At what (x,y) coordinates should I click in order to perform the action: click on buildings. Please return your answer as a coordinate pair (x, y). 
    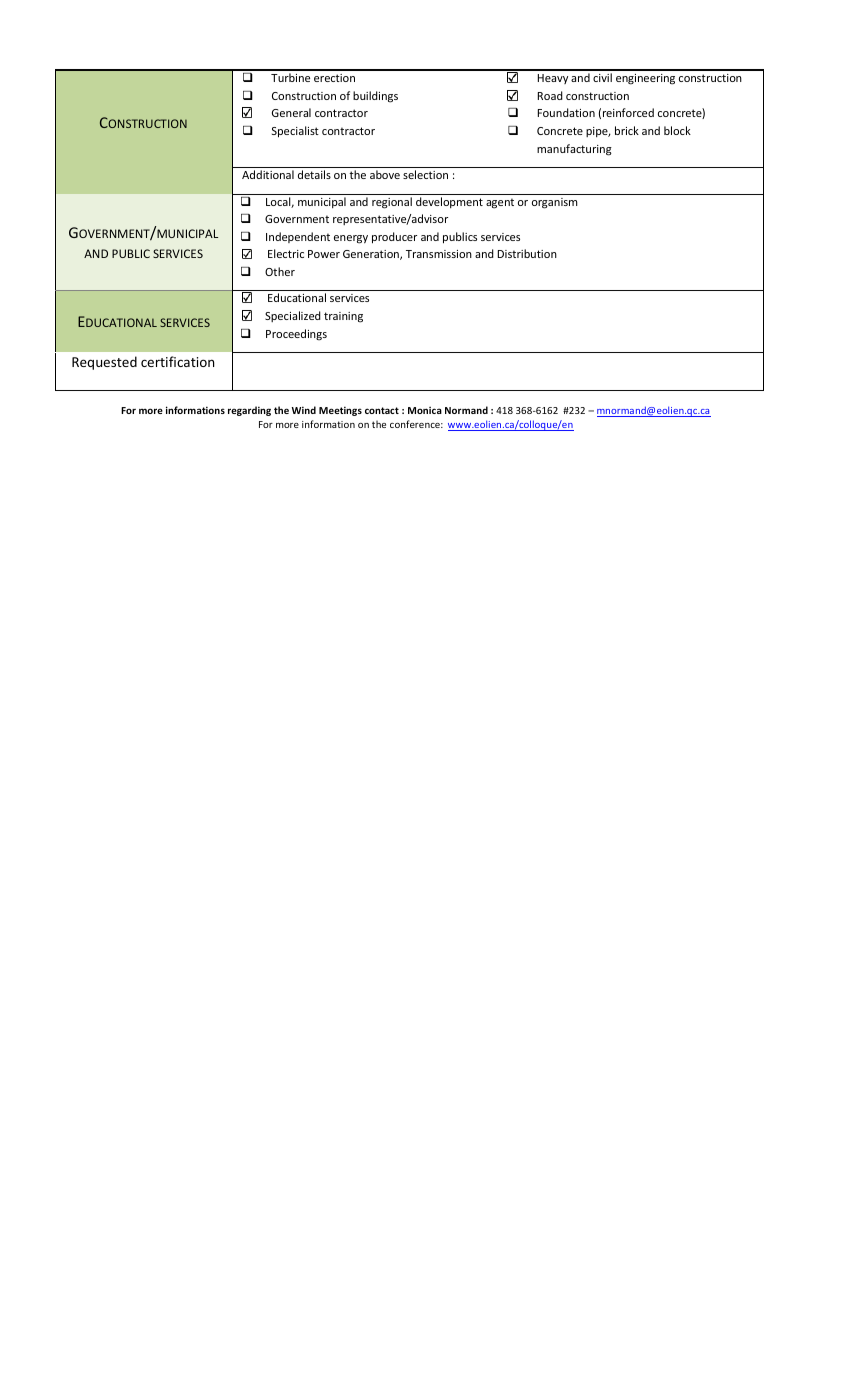
    Looking at the image, I should click on (375, 97).
